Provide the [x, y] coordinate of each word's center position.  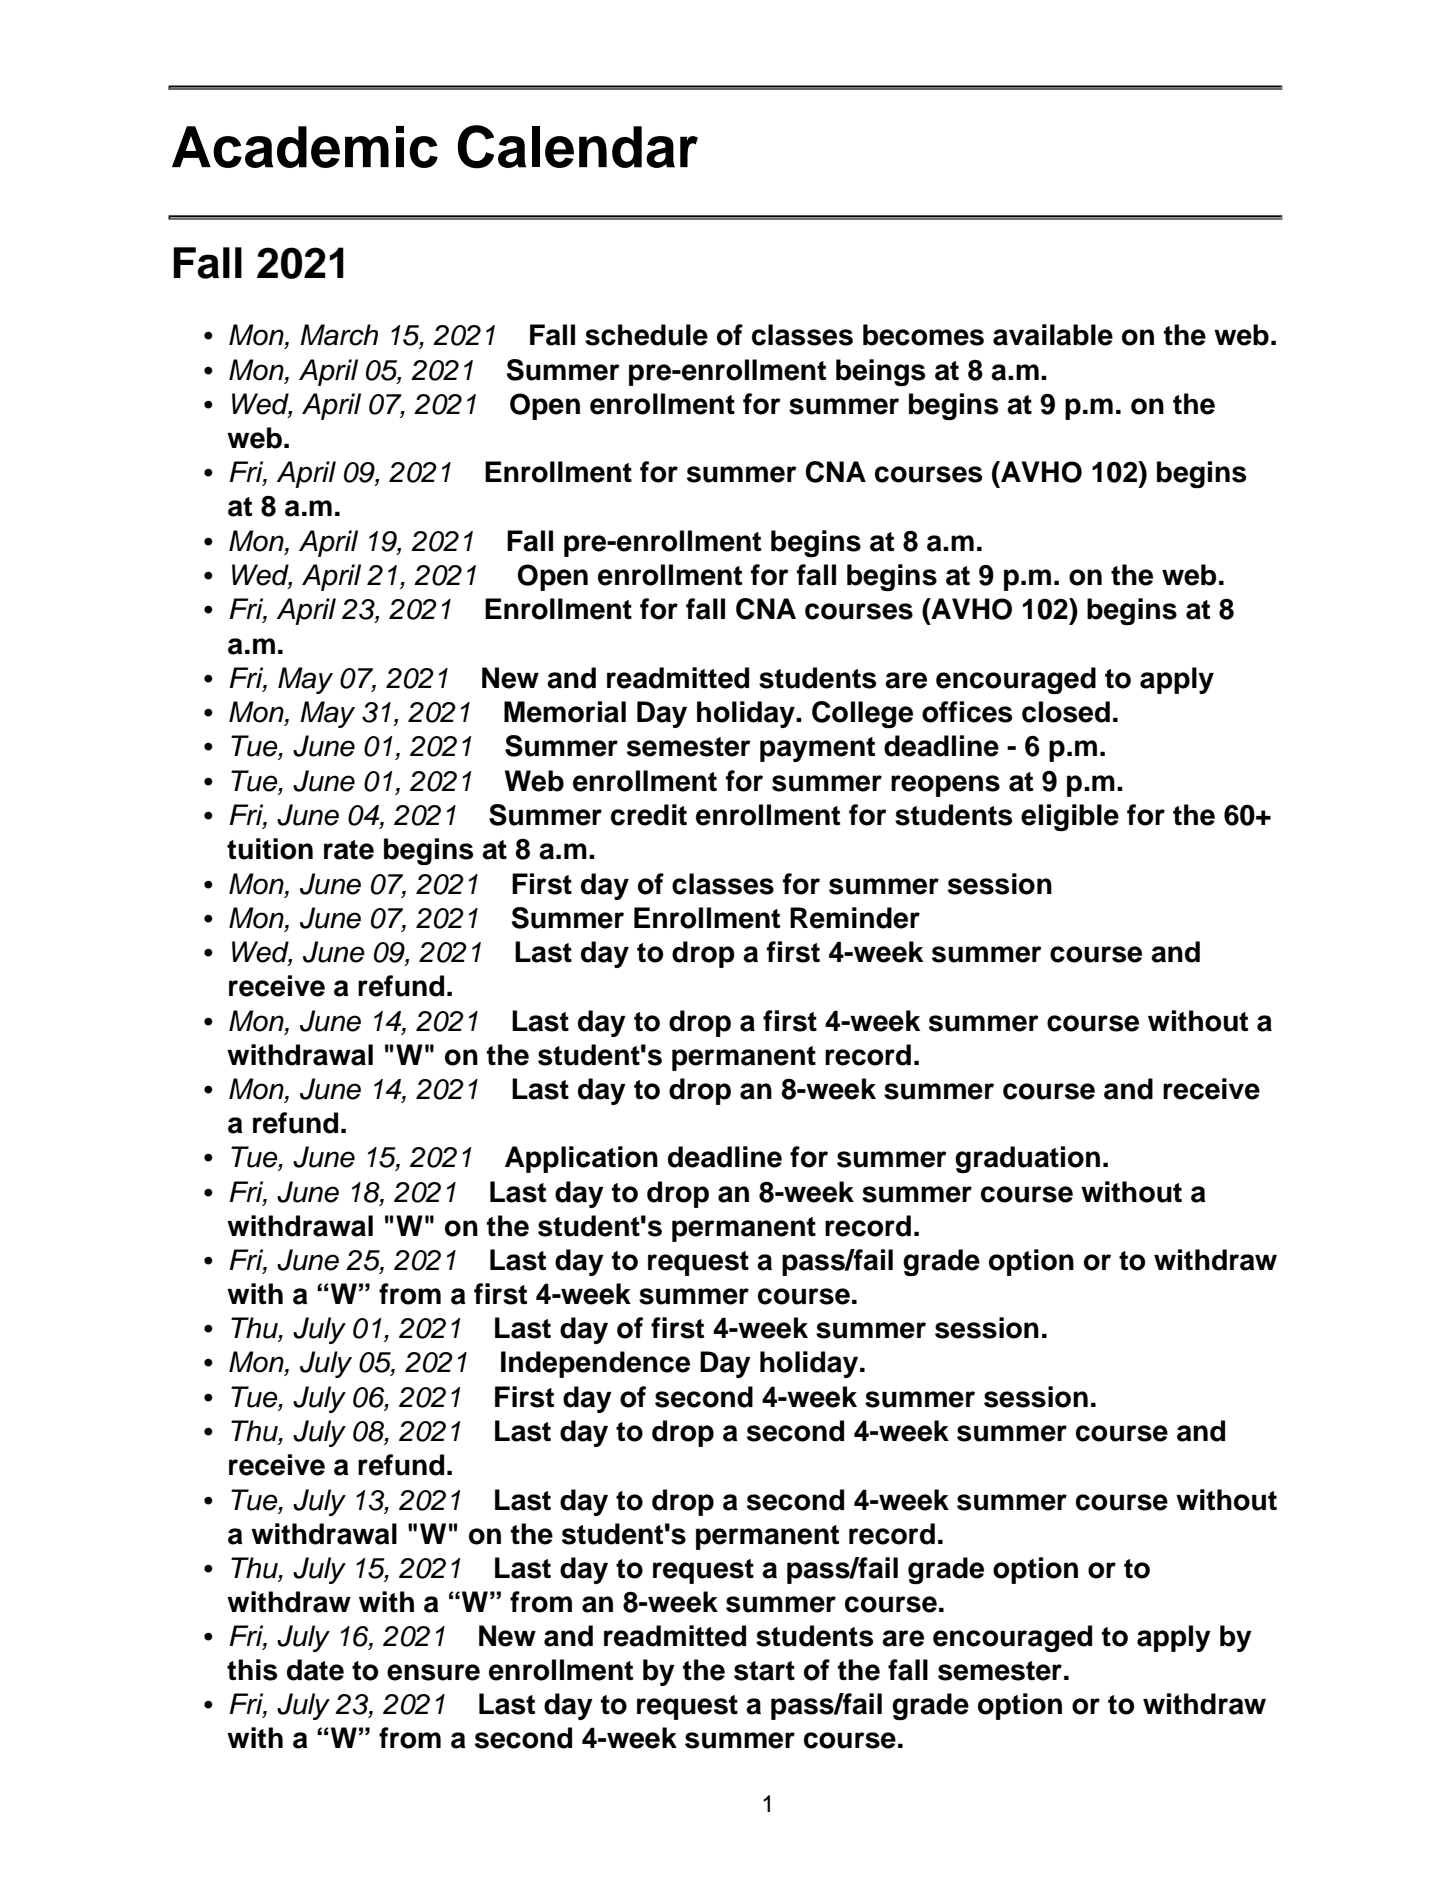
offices [967, 712]
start [764, 1671]
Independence [595, 1364]
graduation [1027, 1159]
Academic [305, 147]
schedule [646, 335]
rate [349, 850]
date [315, 1670]
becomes [923, 335]
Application [581, 1159]
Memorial [565, 712]
